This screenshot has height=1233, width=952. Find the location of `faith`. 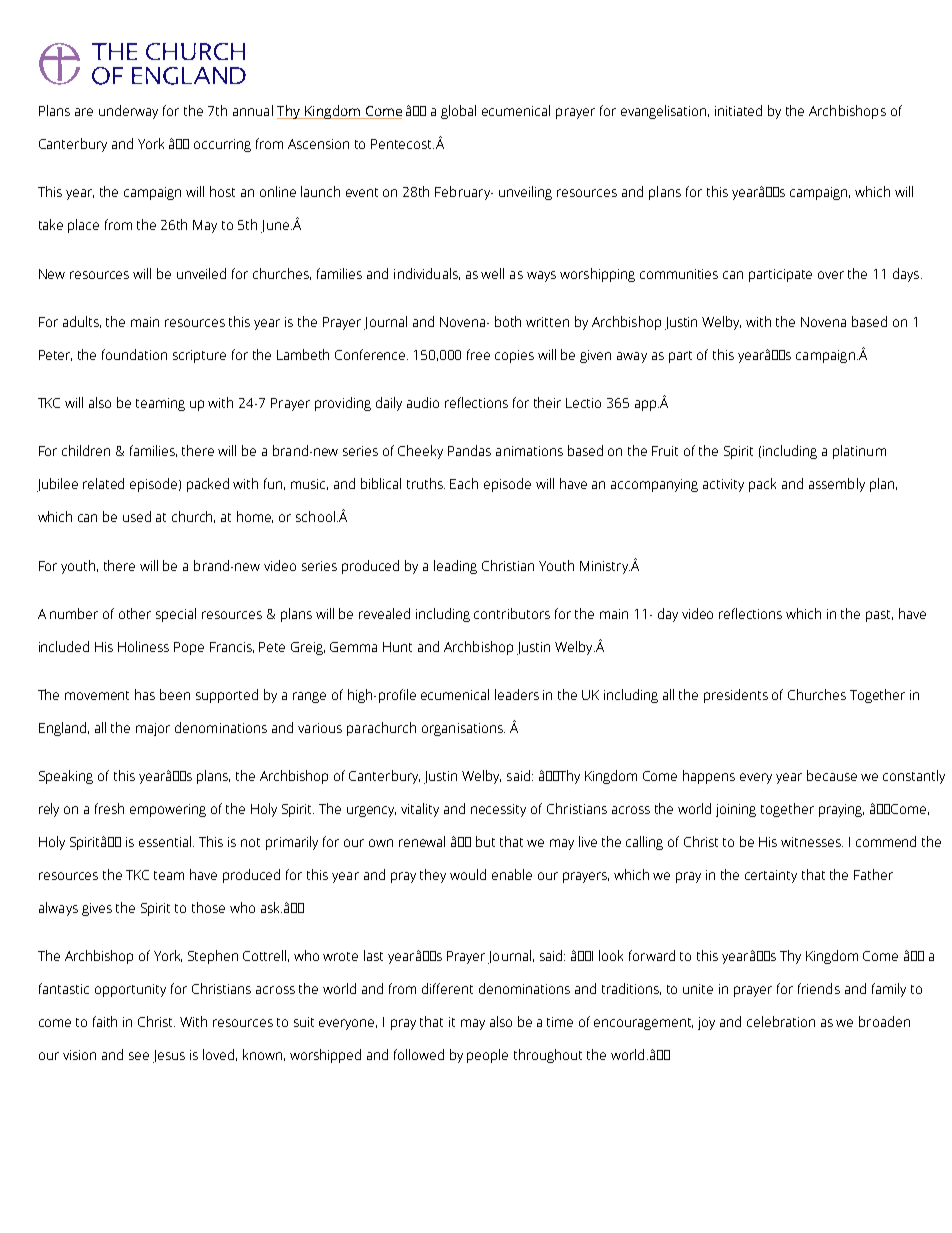

faith is located at coordinates (105, 1021).
